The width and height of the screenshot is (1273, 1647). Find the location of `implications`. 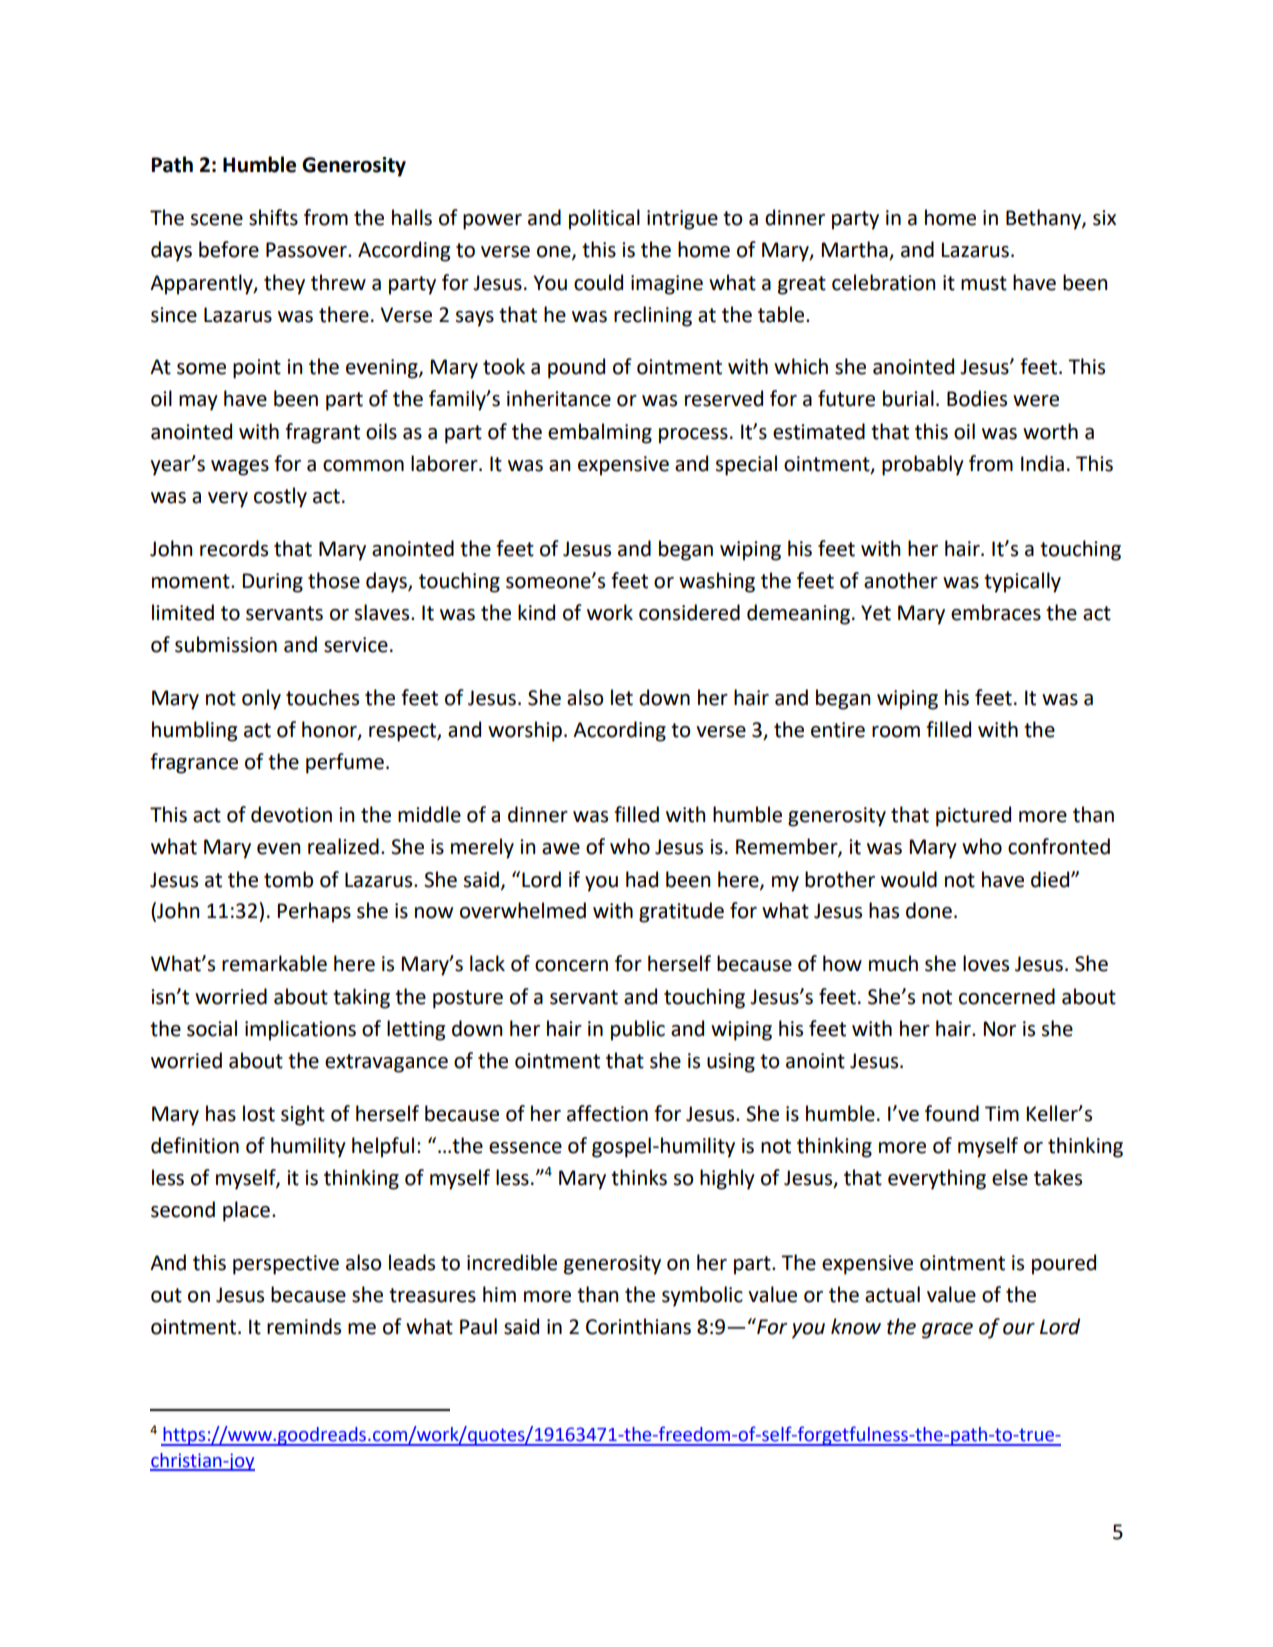

implications is located at coordinates (300, 1030).
